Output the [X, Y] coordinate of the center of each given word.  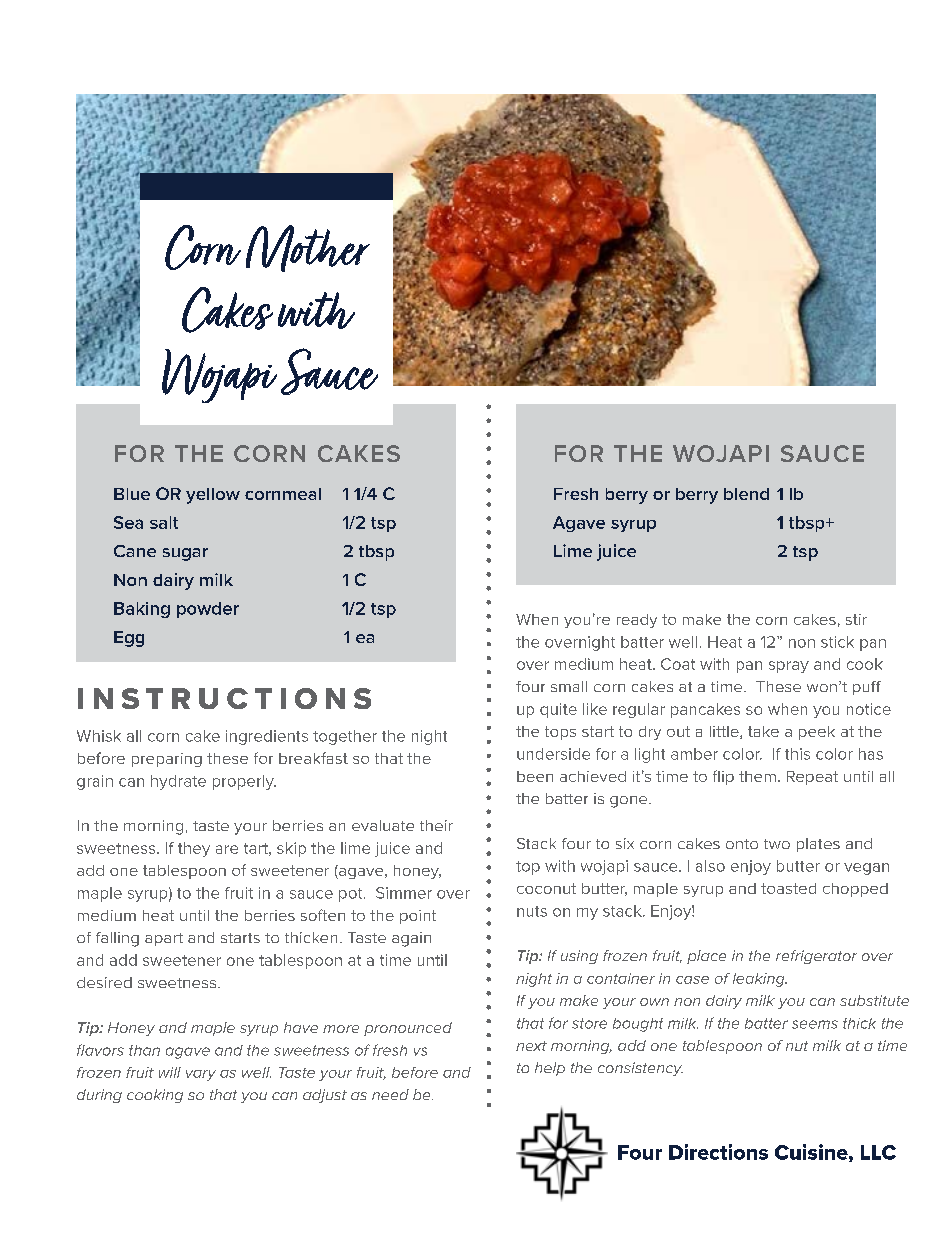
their [436, 825]
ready [637, 621]
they [194, 849]
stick [837, 642]
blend [746, 494]
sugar [185, 554]
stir [856, 619]
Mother [308, 248]
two [777, 844]
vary [201, 1075]
